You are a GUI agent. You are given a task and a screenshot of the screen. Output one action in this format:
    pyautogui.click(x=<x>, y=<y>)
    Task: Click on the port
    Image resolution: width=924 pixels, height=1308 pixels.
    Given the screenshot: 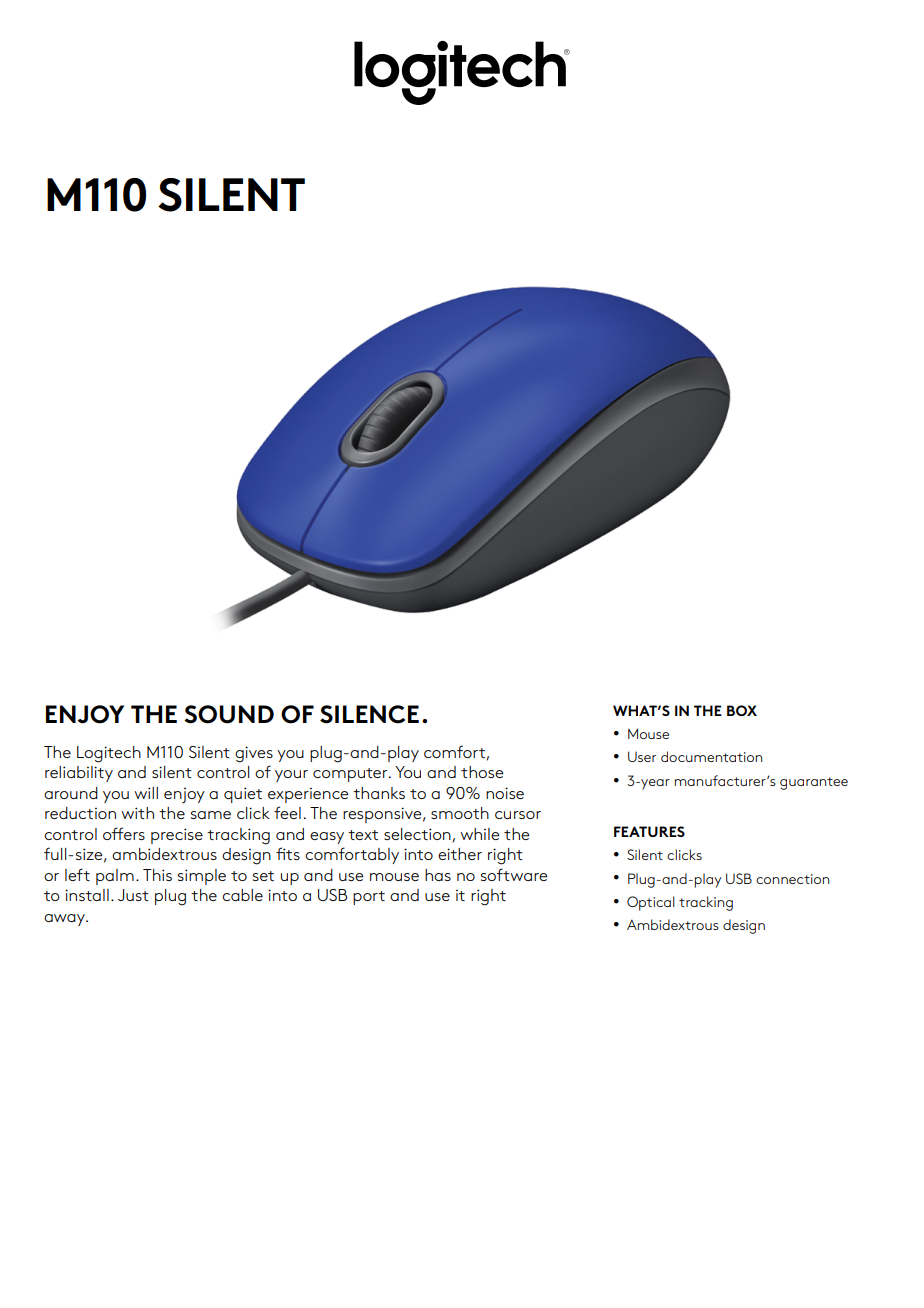 What is the action you would take?
    pyautogui.click(x=369, y=898)
